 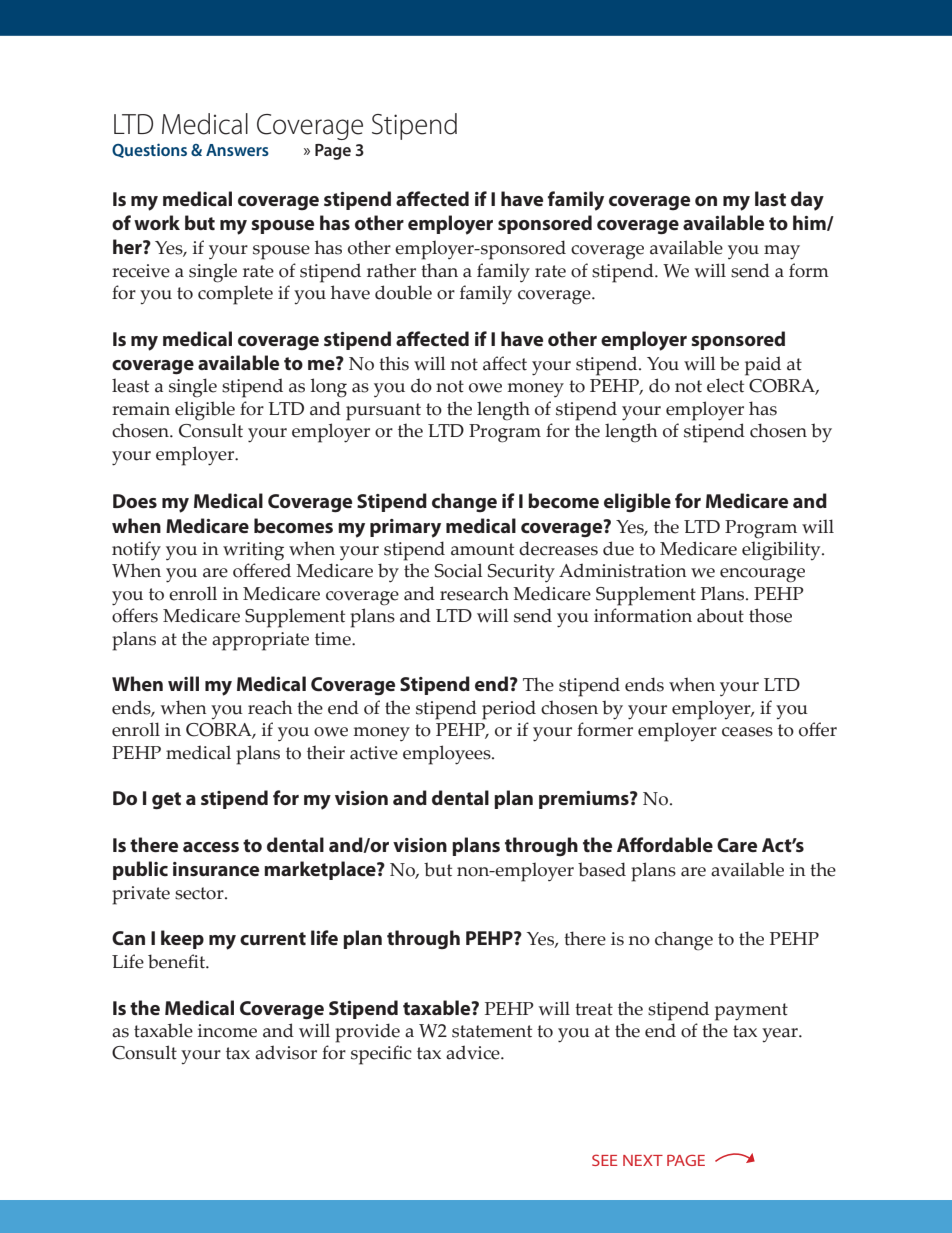 What do you see at coordinates (782, 551) in the screenshot?
I see `eligibility` at bounding box center [782, 551].
